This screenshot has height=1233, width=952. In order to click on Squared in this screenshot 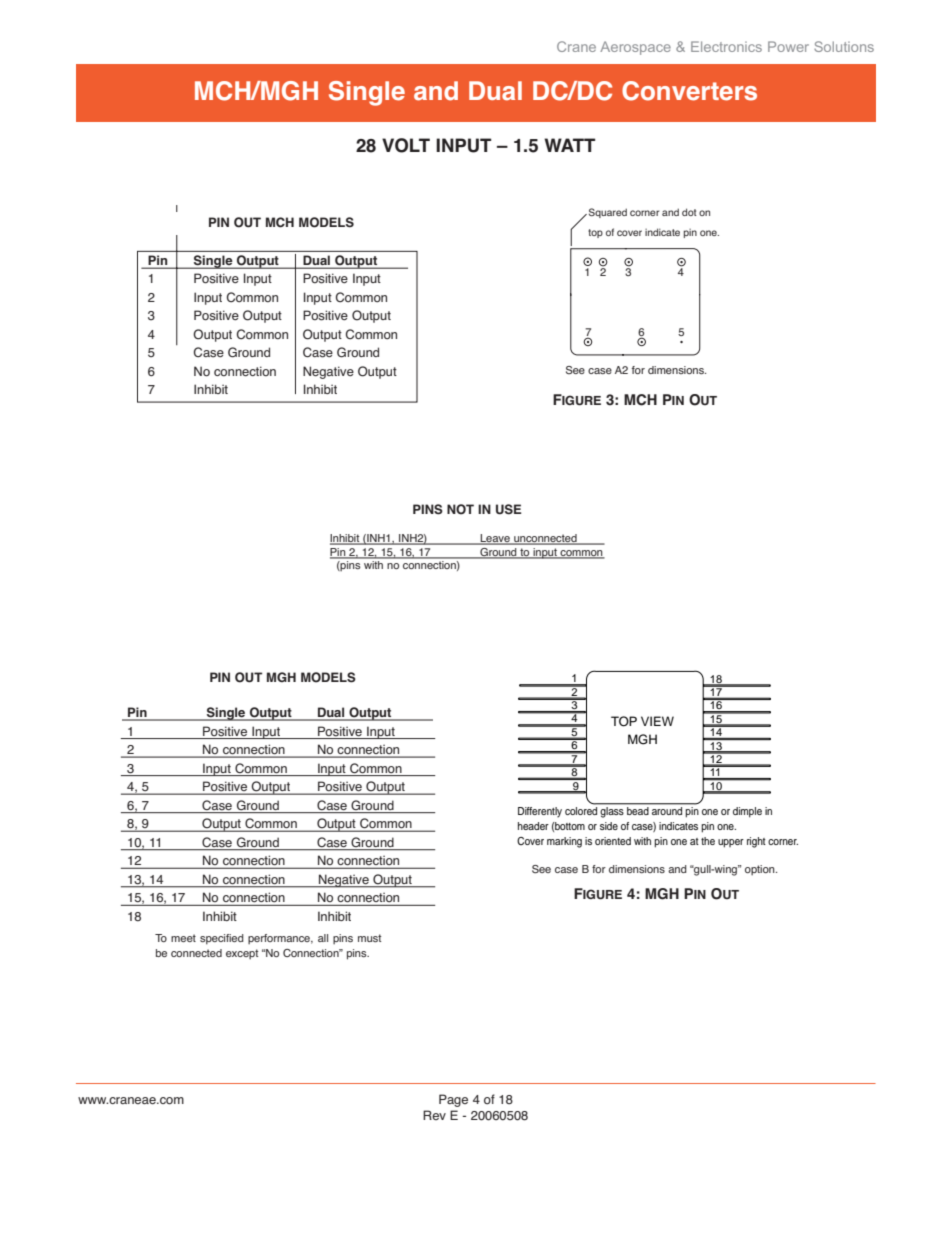, I will do `click(608, 213)`.
